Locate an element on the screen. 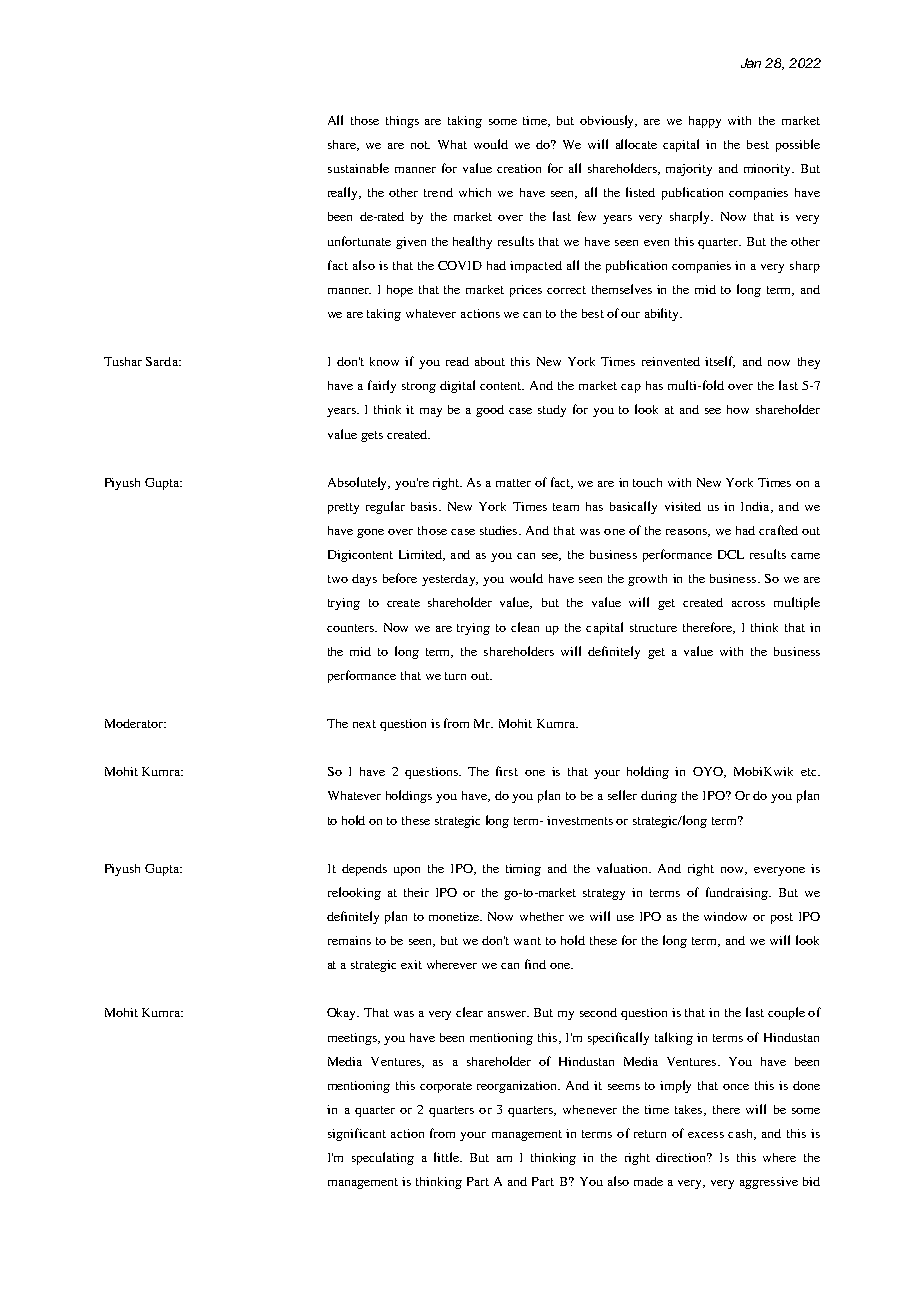  study is located at coordinates (552, 411).
